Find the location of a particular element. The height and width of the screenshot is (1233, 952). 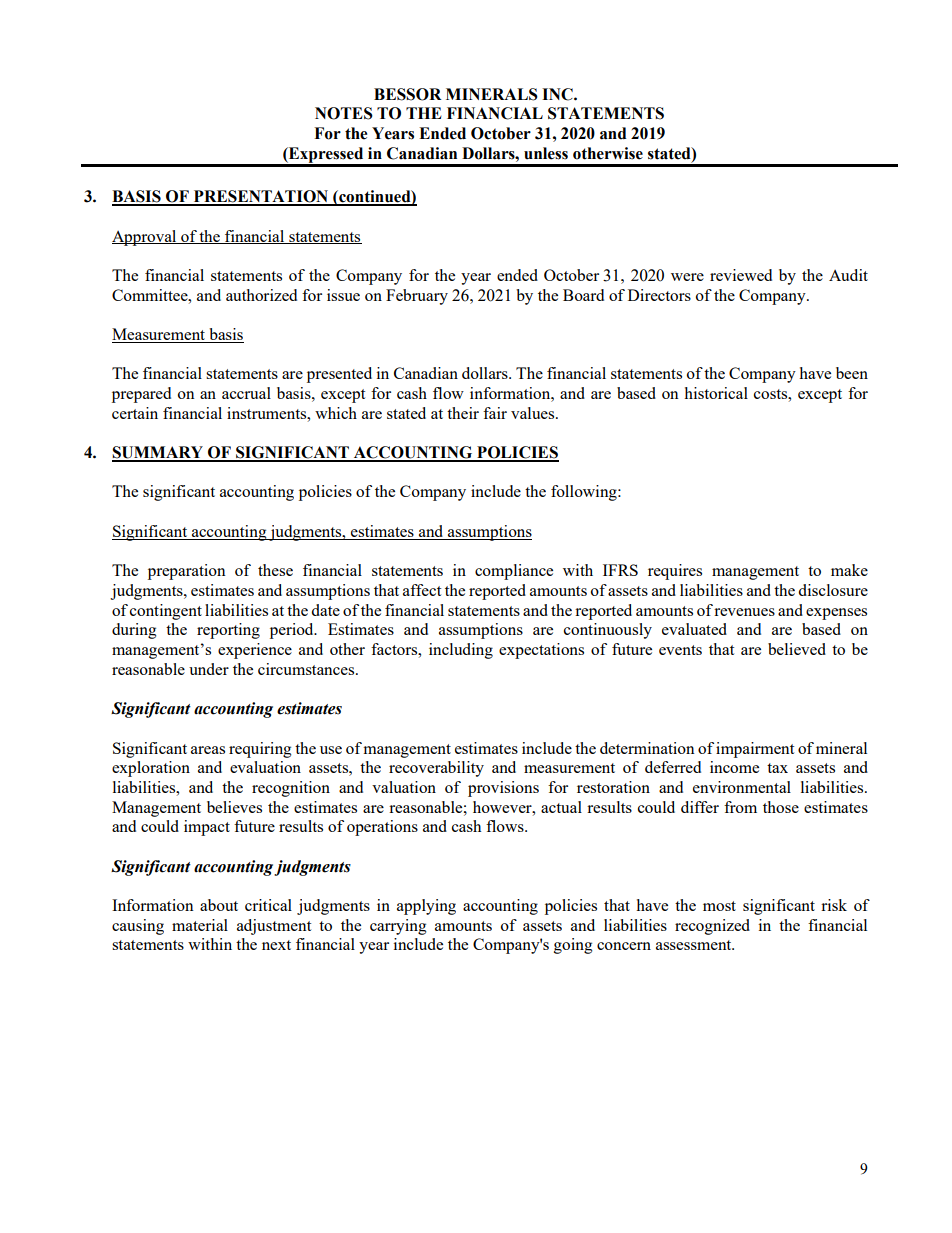

PRESENTATION is located at coordinates (261, 197).
